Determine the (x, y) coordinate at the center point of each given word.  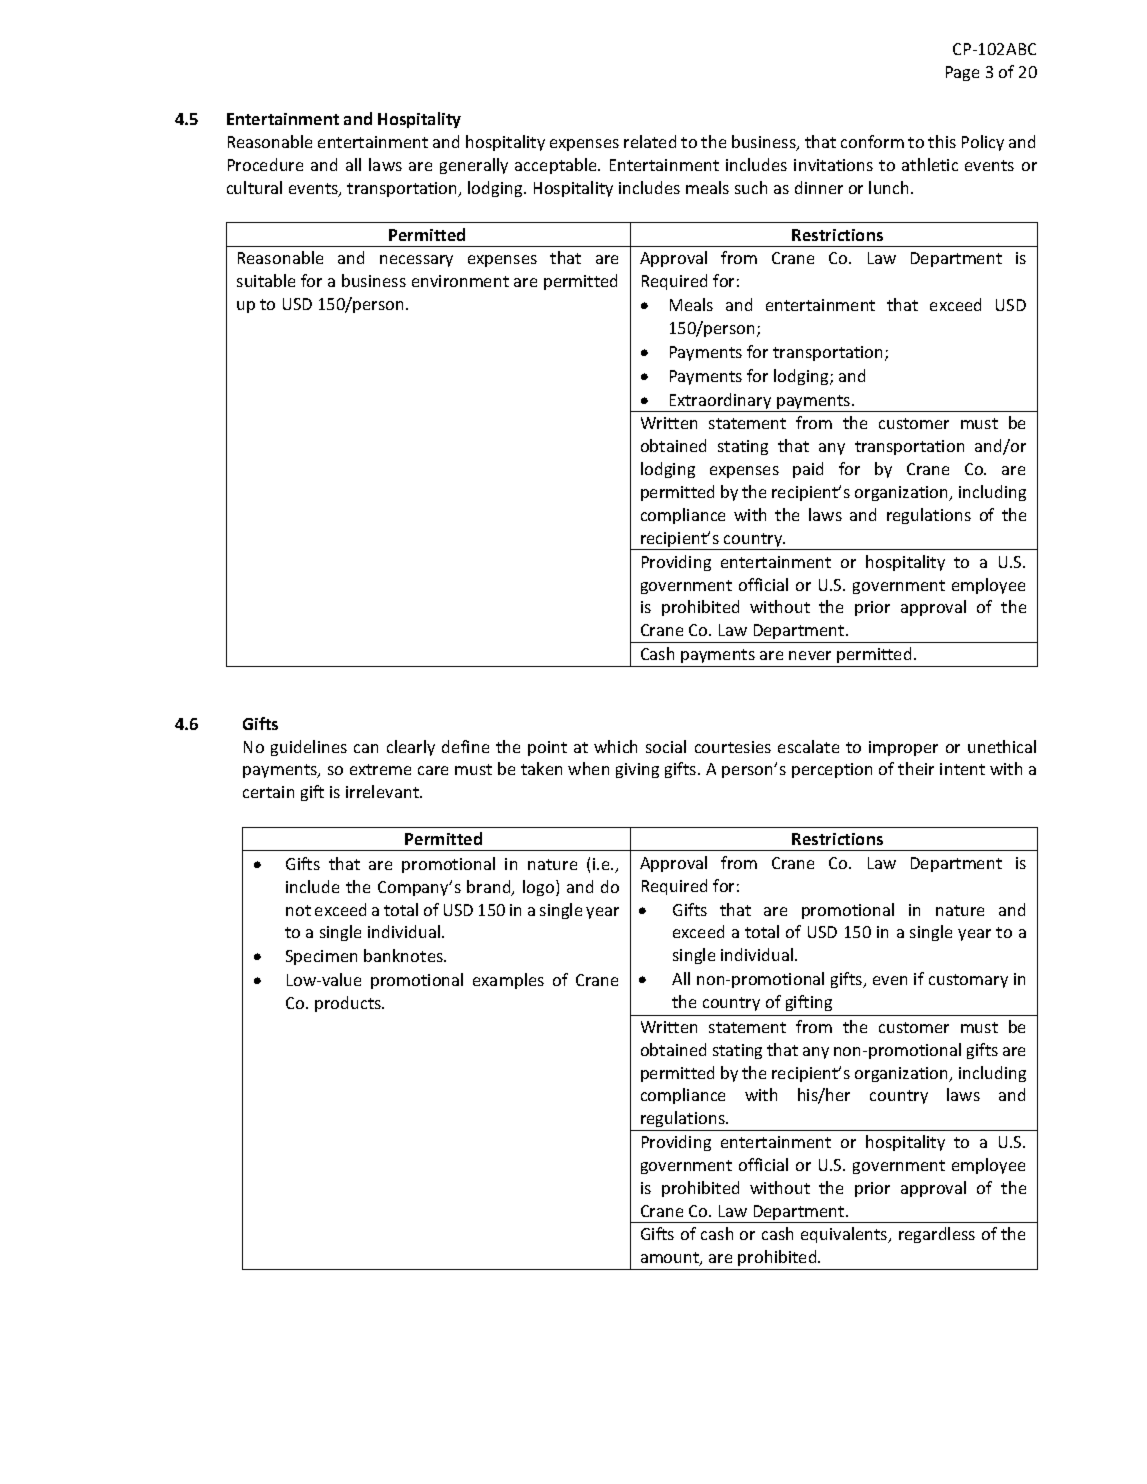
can (366, 748)
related (650, 141)
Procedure (265, 164)
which (615, 746)
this (942, 141)
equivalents (845, 1235)
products (349, 1004)
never (810, 655)
